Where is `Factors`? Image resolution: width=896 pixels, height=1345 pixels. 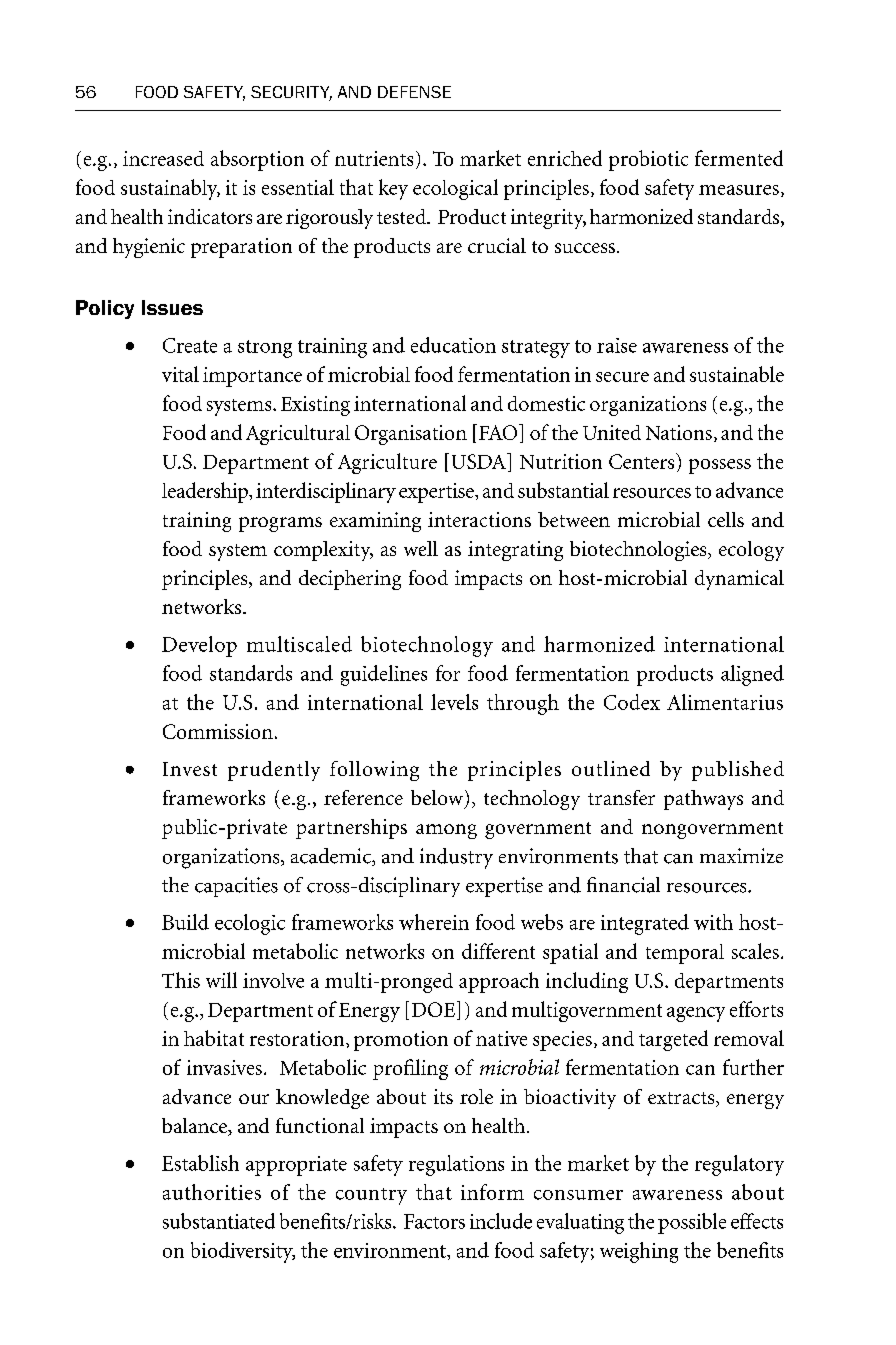
Factors is located at coordinates (434, 1221).
